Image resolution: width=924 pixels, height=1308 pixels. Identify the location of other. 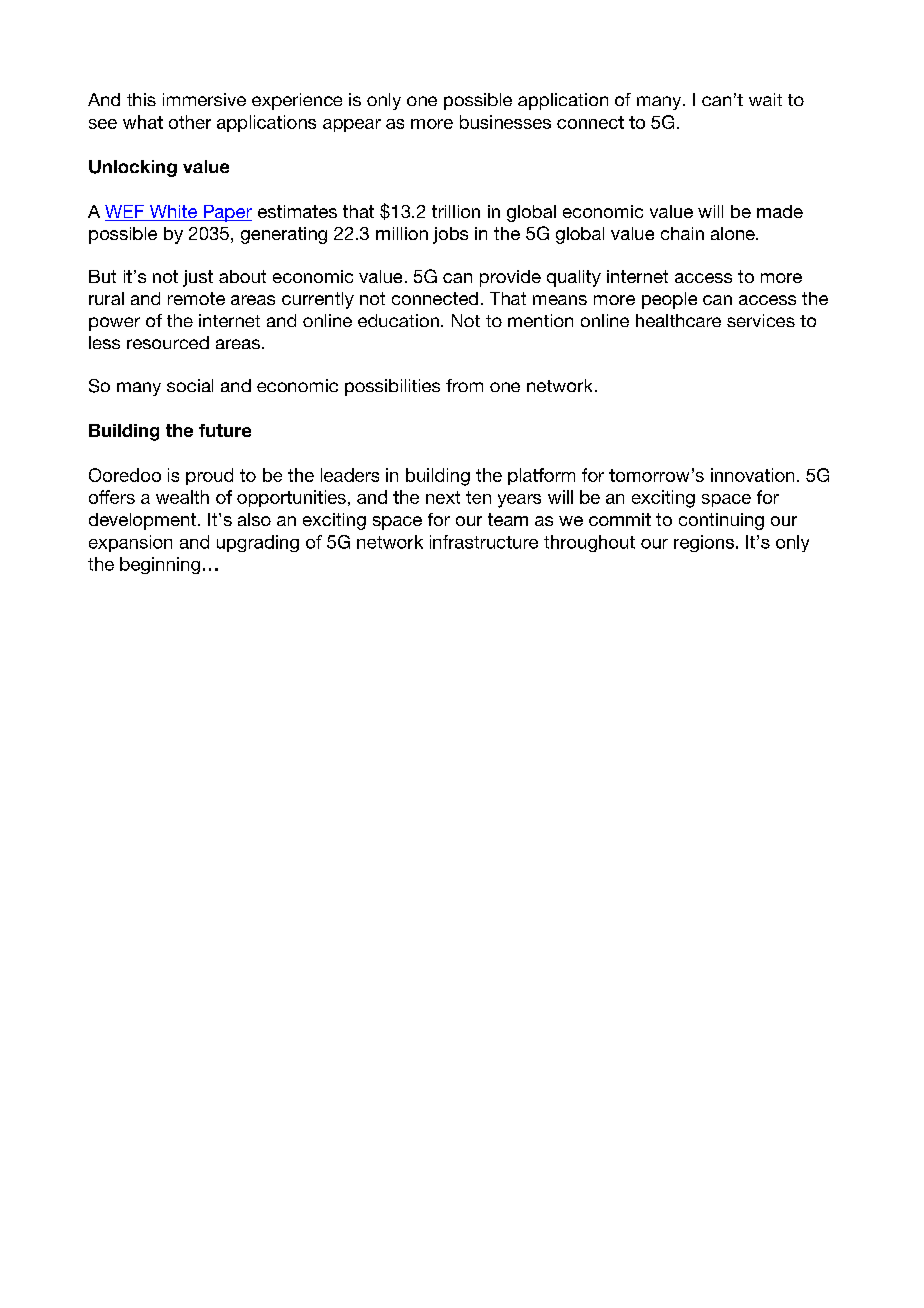
(190, 122).
